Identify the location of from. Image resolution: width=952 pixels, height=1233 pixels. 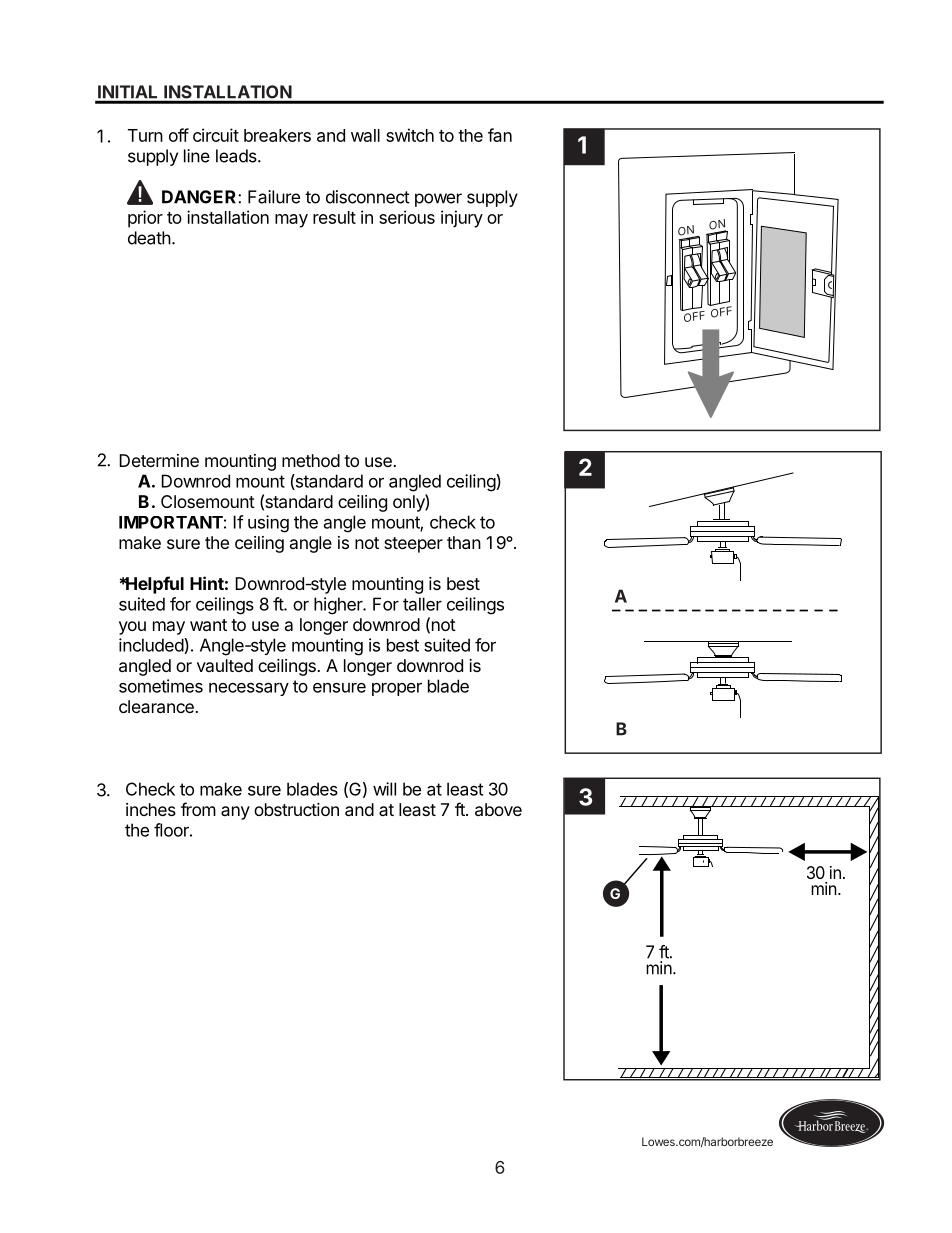
(198, 809).
